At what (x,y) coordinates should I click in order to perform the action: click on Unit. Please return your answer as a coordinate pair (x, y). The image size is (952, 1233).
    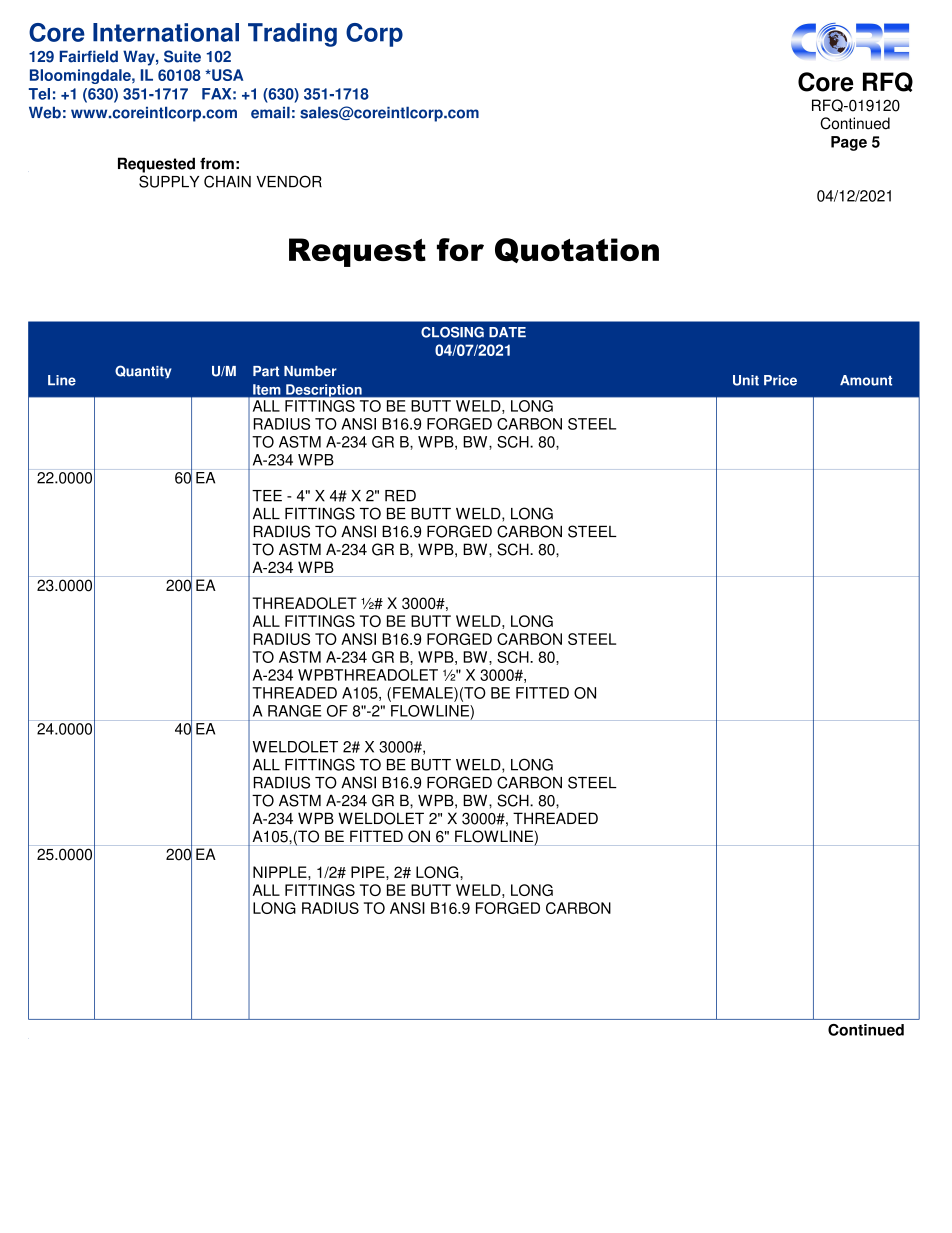
    Looking at the image, I should click on (746, 380).
